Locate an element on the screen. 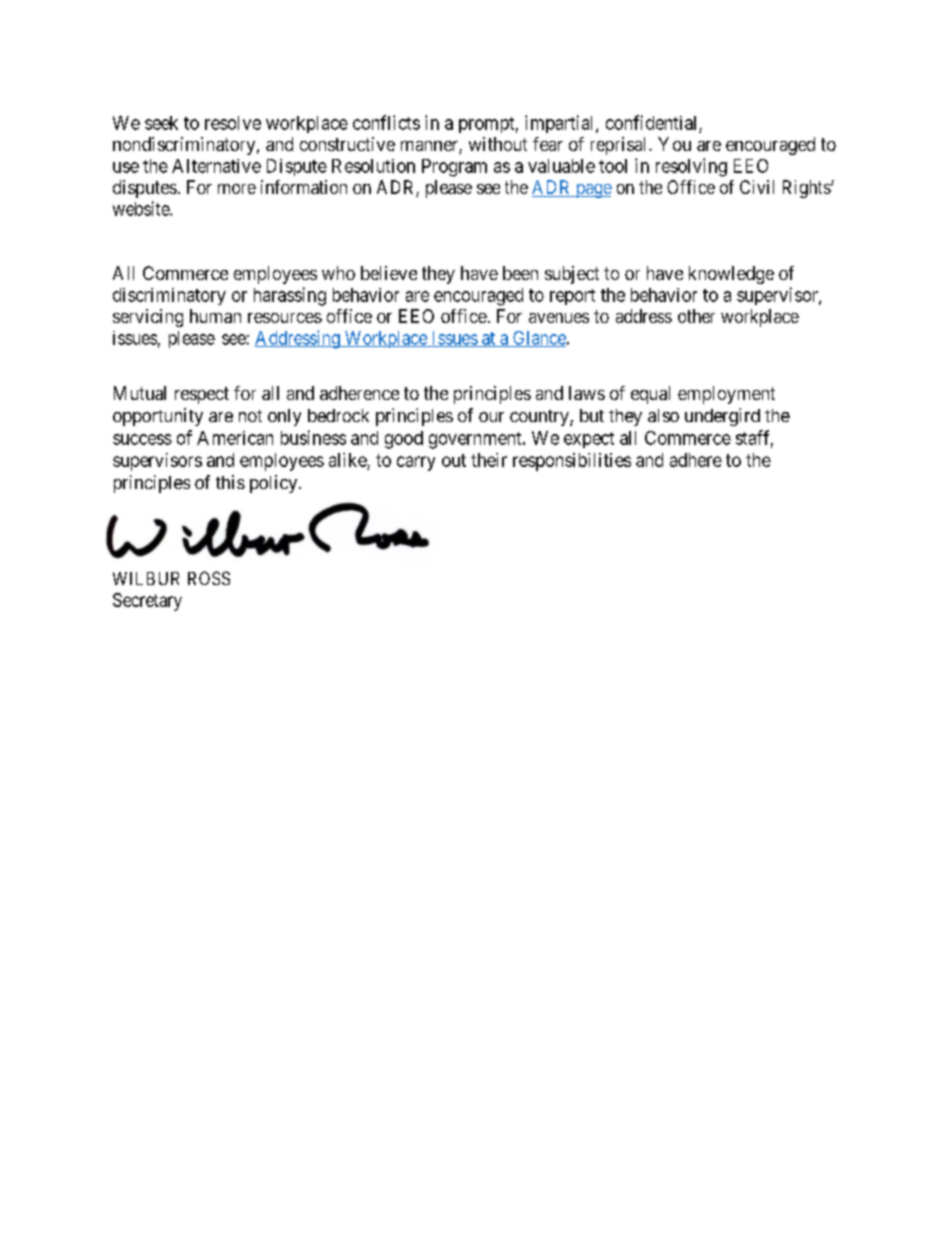 This screenshot has height=1233, width=952. resolve is located at coordinates (233, 123).
